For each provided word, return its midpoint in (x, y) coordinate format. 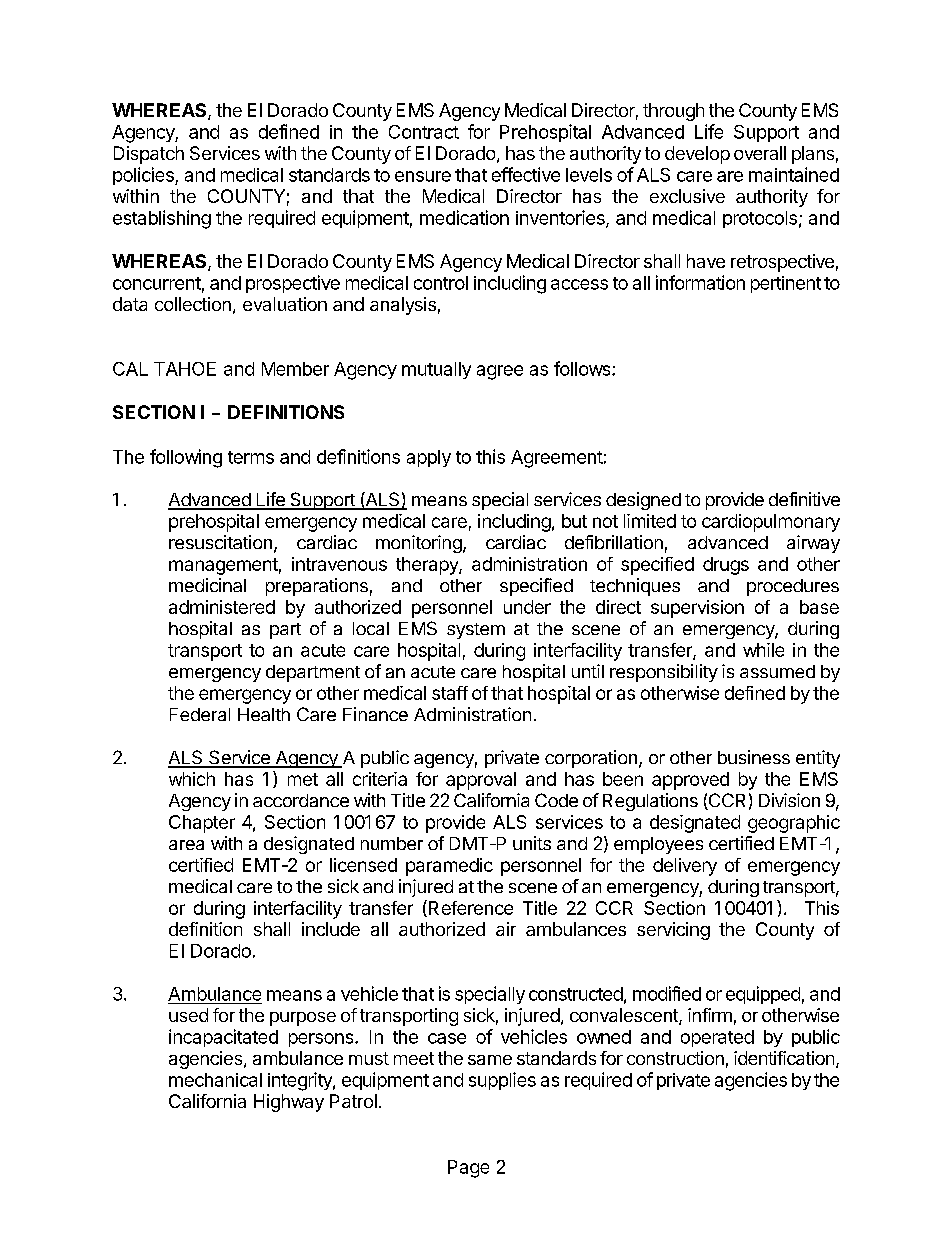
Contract (424, 132)
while (763, 650)
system (476, 631)
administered (222, 607)
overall (760, 153)
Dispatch (149, 155)
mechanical (215, 1080)
